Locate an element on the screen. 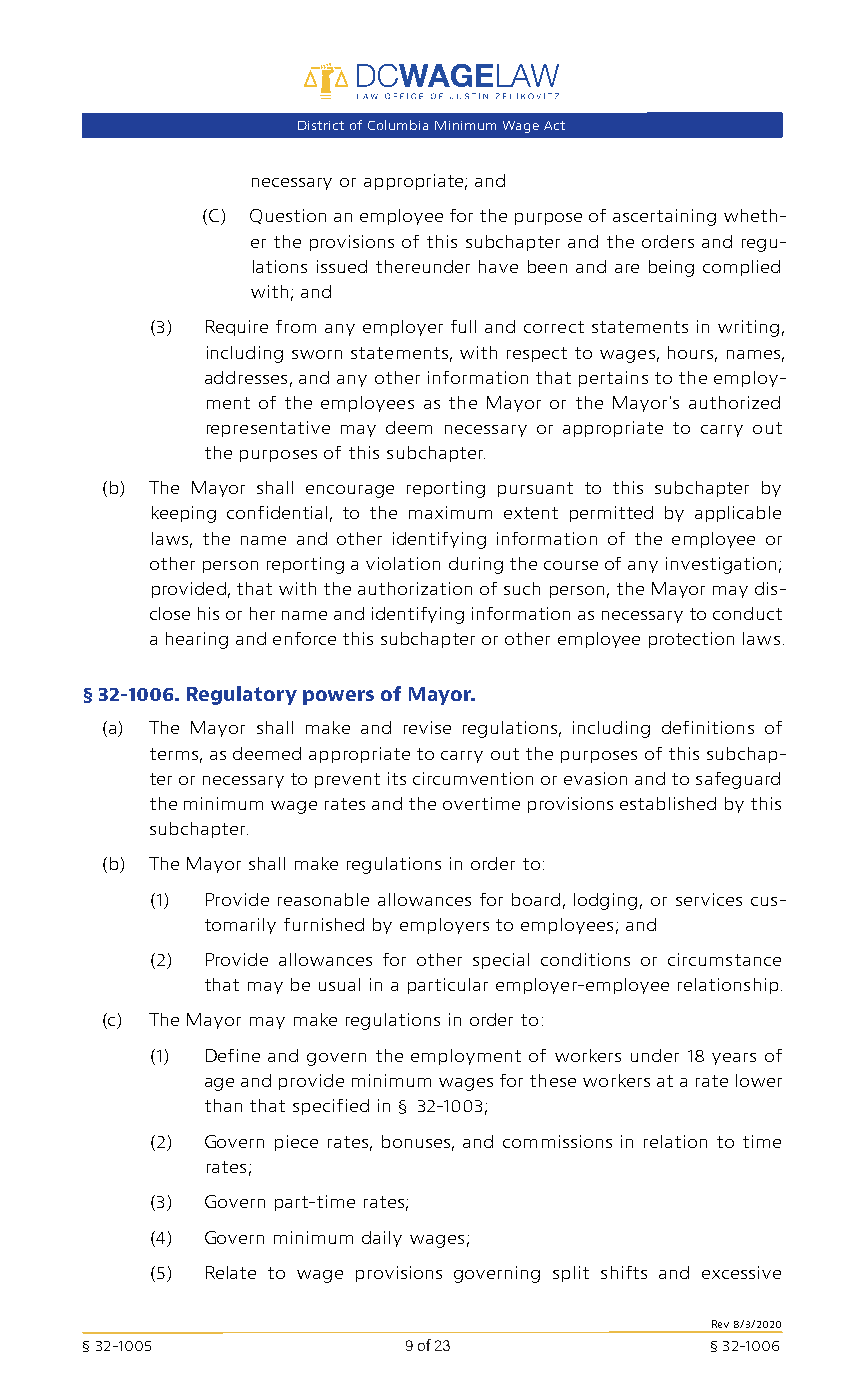 This screenshot has height=1400, width=865. ascertaining is located at coordinates (664, 217).
